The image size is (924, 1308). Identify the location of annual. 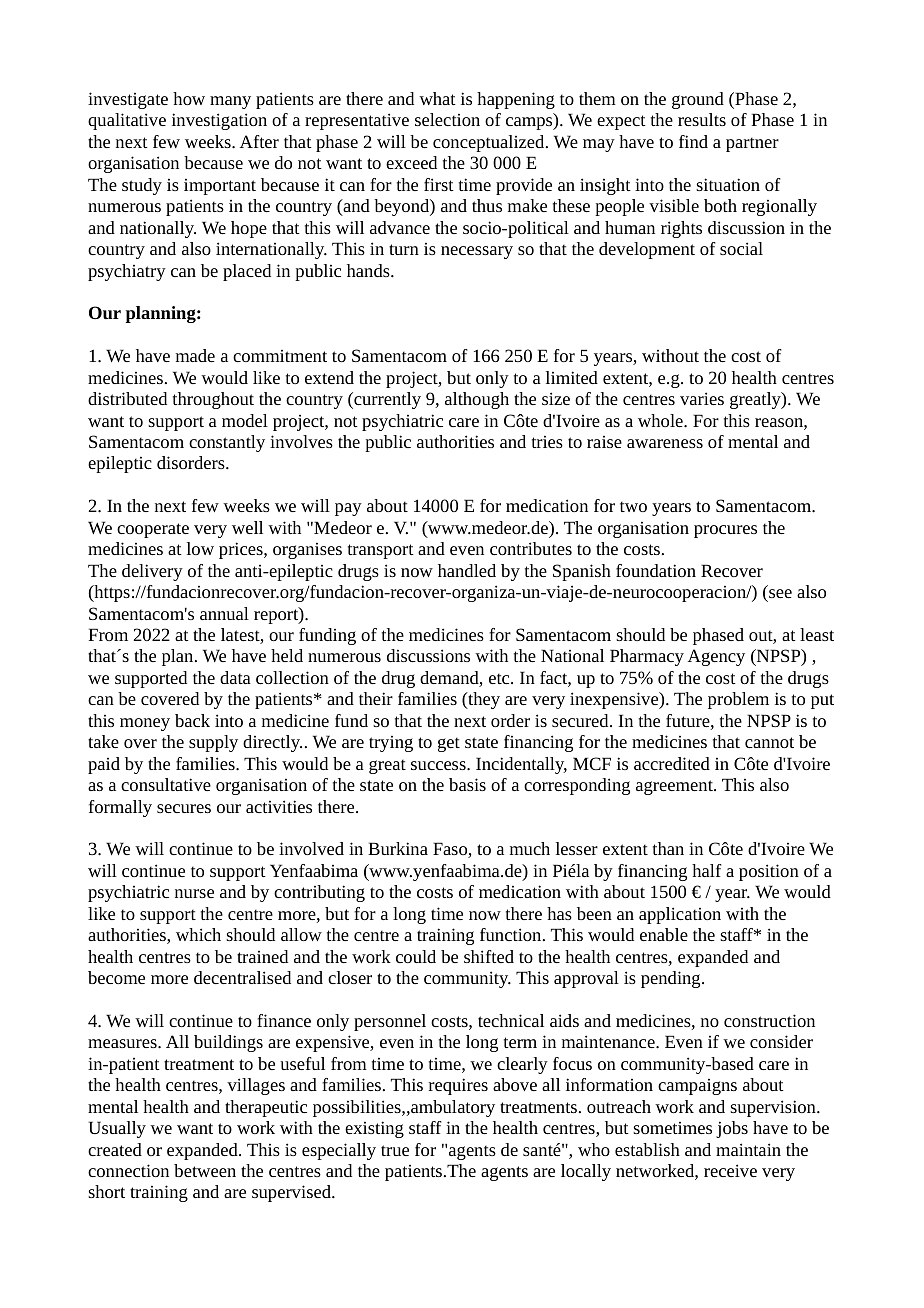
(224, 613).
